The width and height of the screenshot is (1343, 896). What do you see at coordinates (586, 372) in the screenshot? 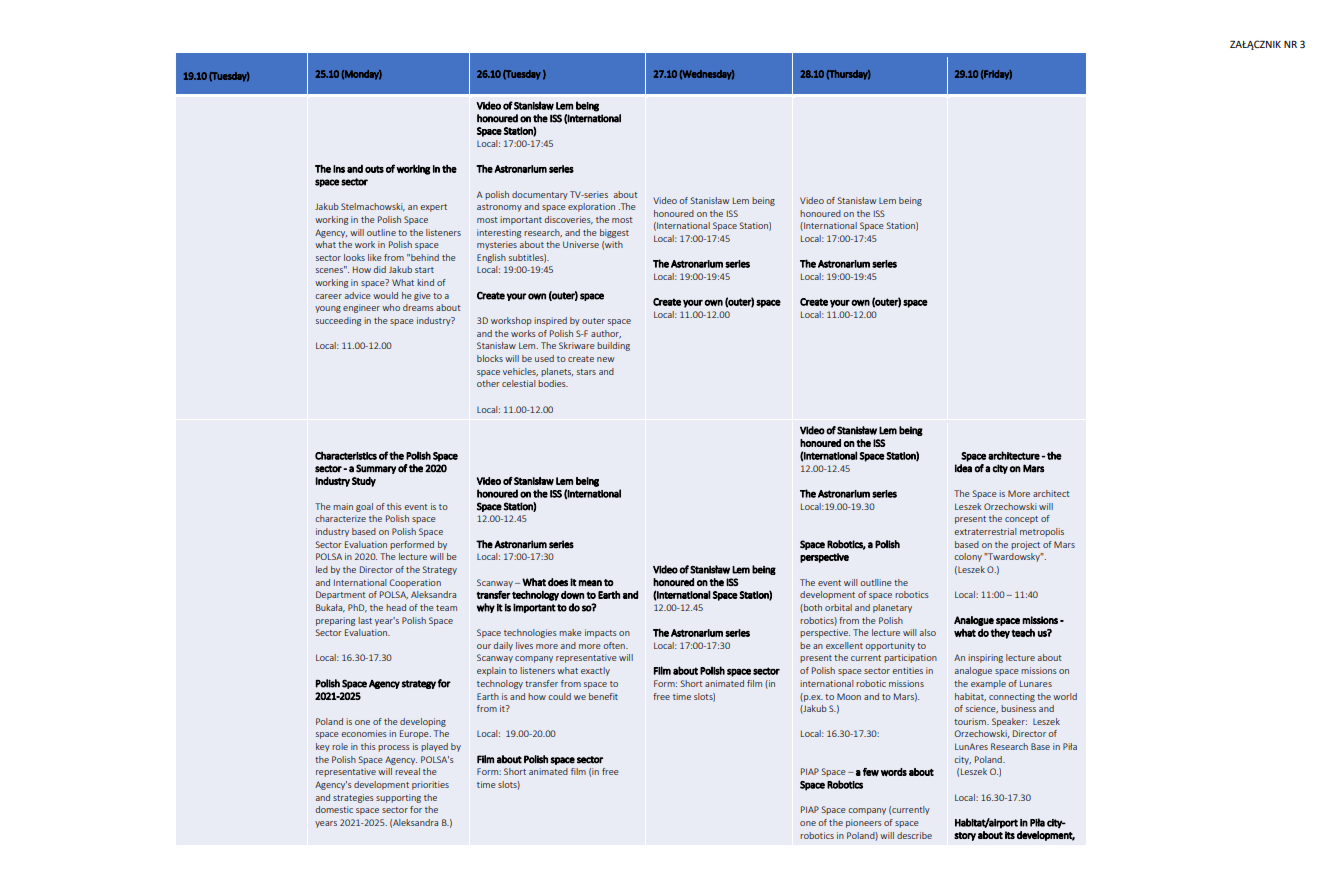
I see `stars` at bounding box center [586, 372].
